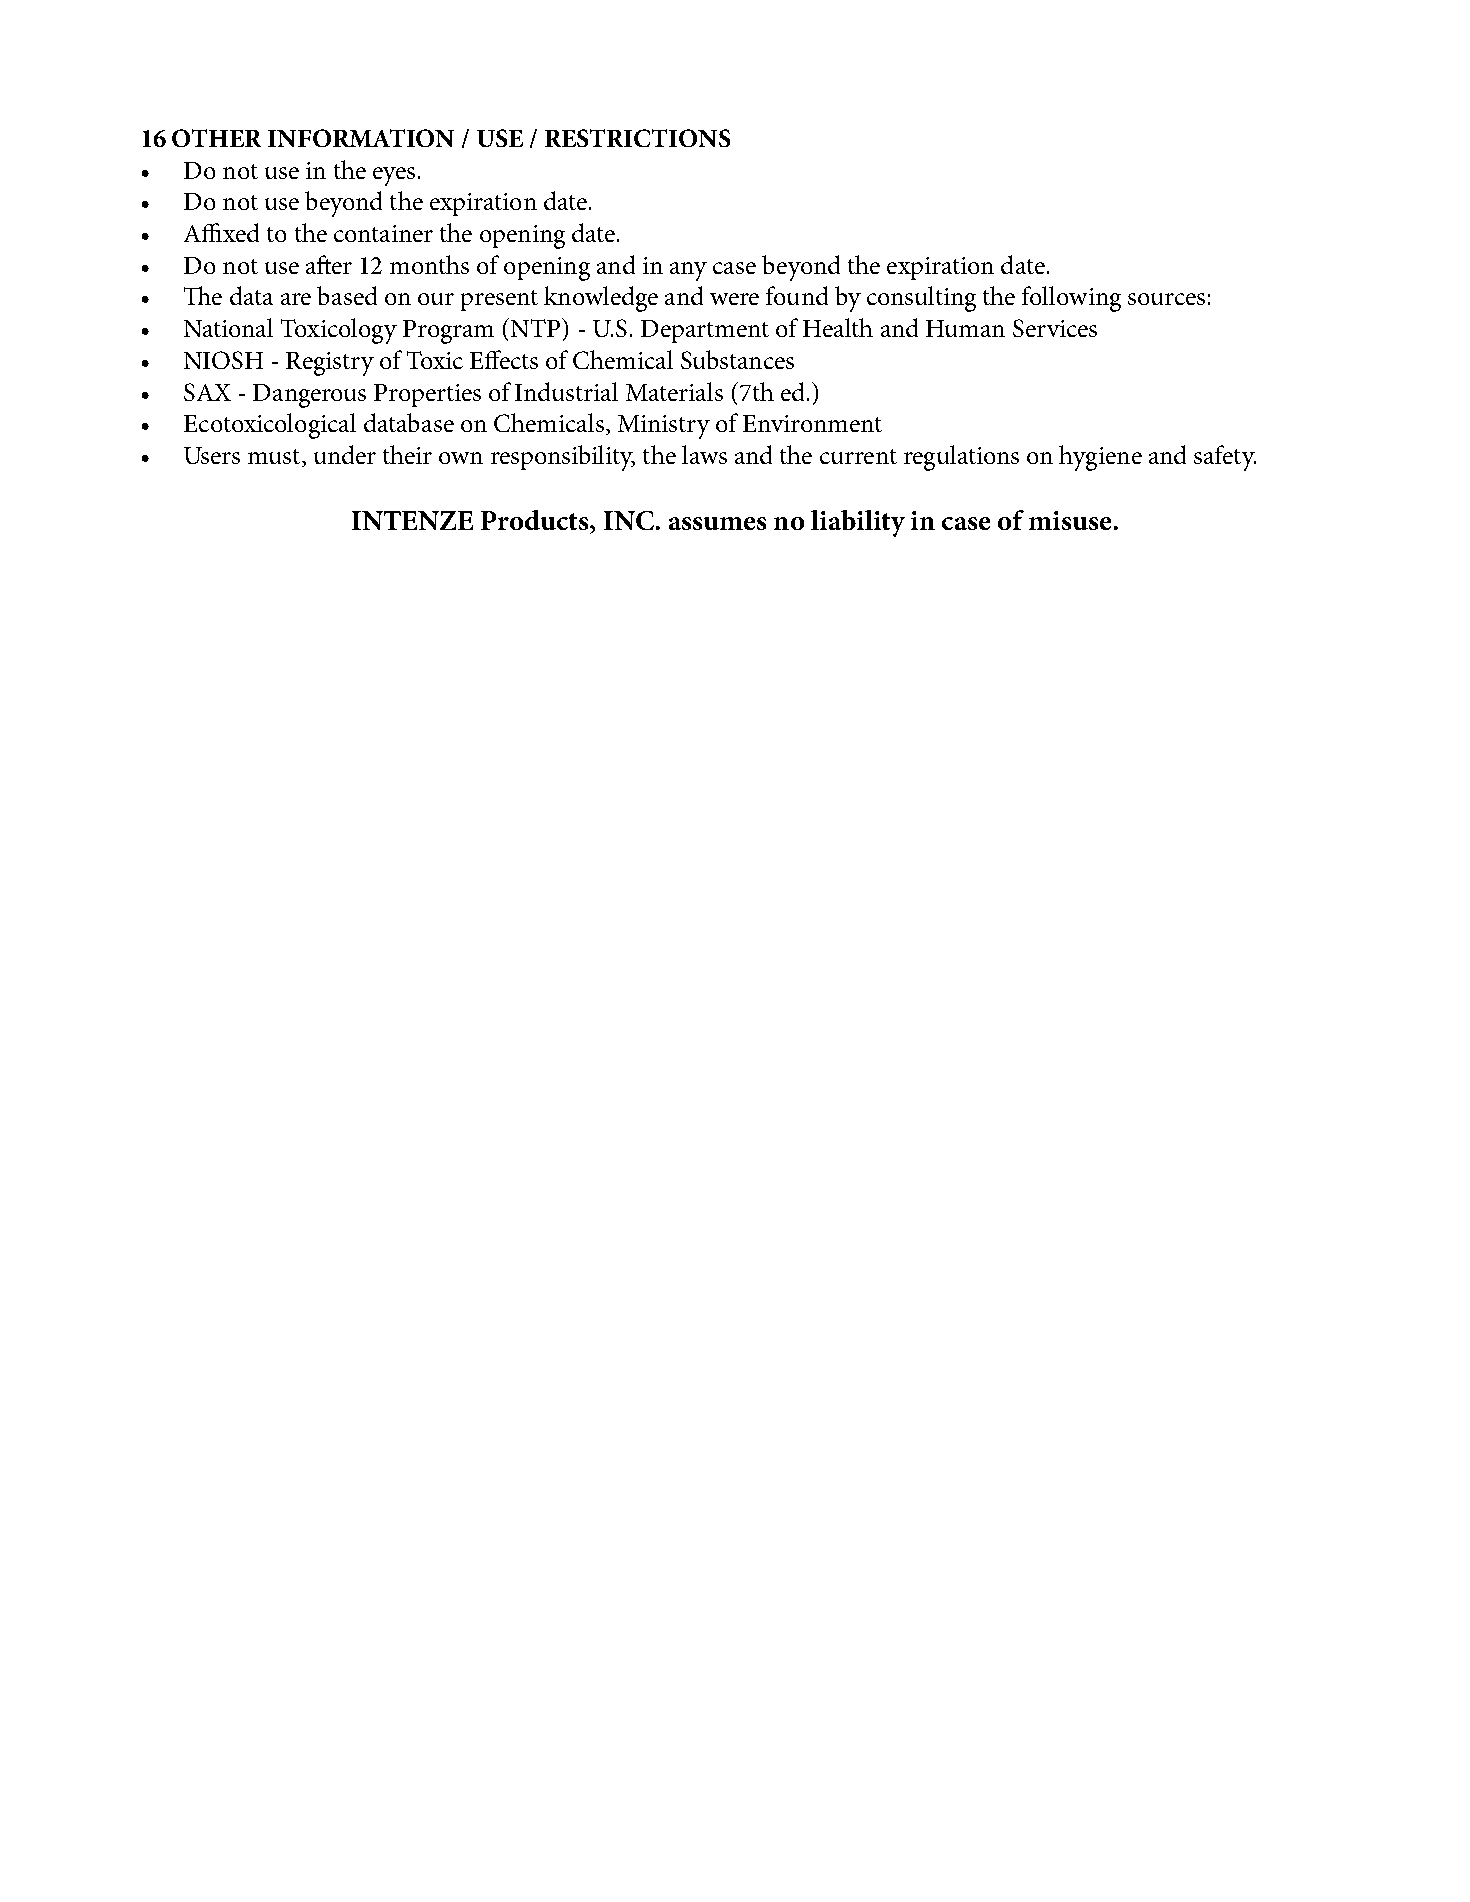 This screenshot has width=1470, height=1902. Describe the element at coordinates (1070, 520) in the screenshot. I see `misuse` at that location.
